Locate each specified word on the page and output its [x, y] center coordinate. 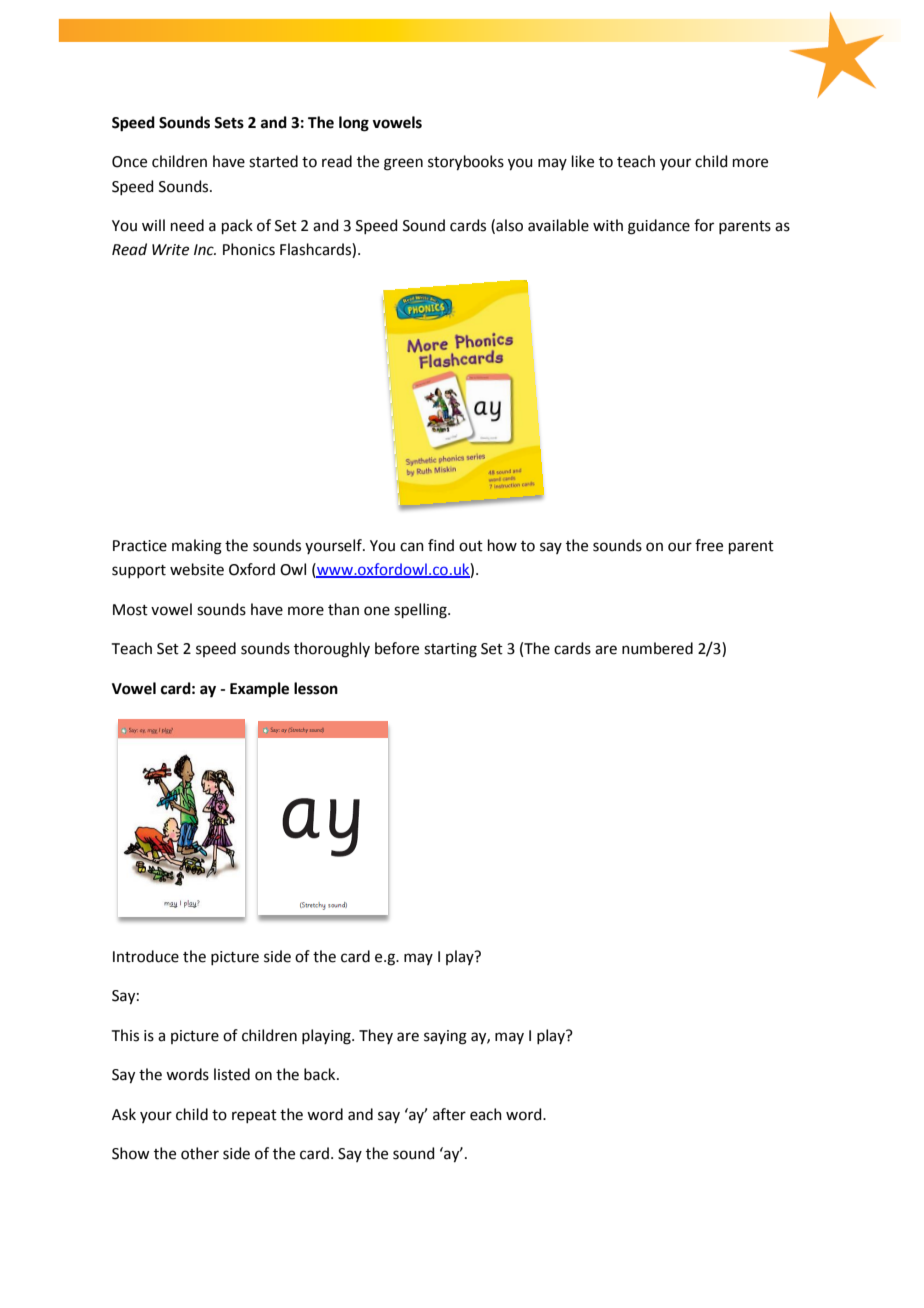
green [403, 164]
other [200, 1153]
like [583, 161]
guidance [659, 227]
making [197, 547]
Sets [229, 123]
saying [445, 1037]
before [397, 648]
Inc [205, 250]
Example [259, 690]
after [449, 1114]
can [412, 547]
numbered [657, 648]
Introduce [146, 956]
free [709, 545]
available [558, 225]
